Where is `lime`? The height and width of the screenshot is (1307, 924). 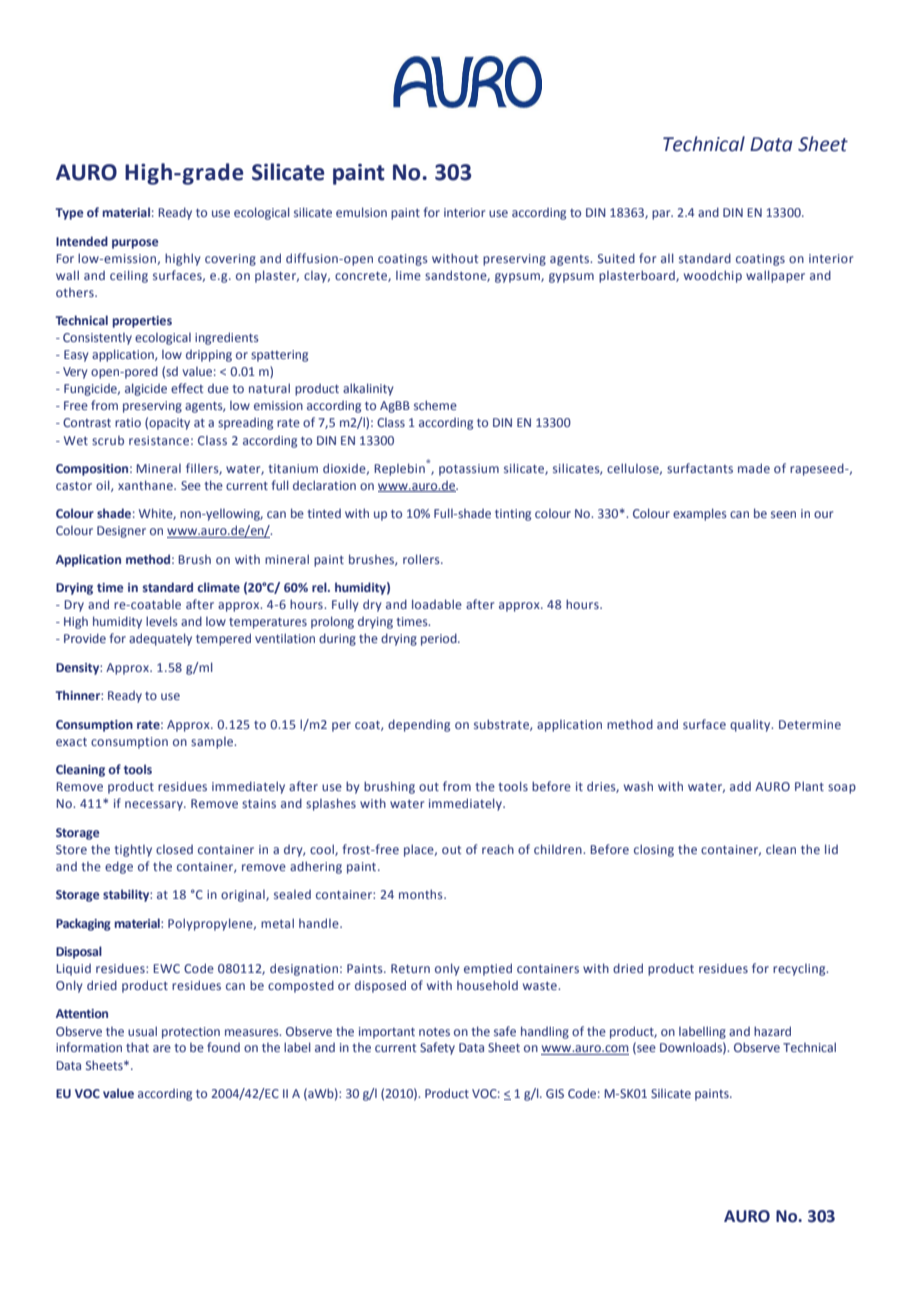
lime is located at coordinates (408, 275).
